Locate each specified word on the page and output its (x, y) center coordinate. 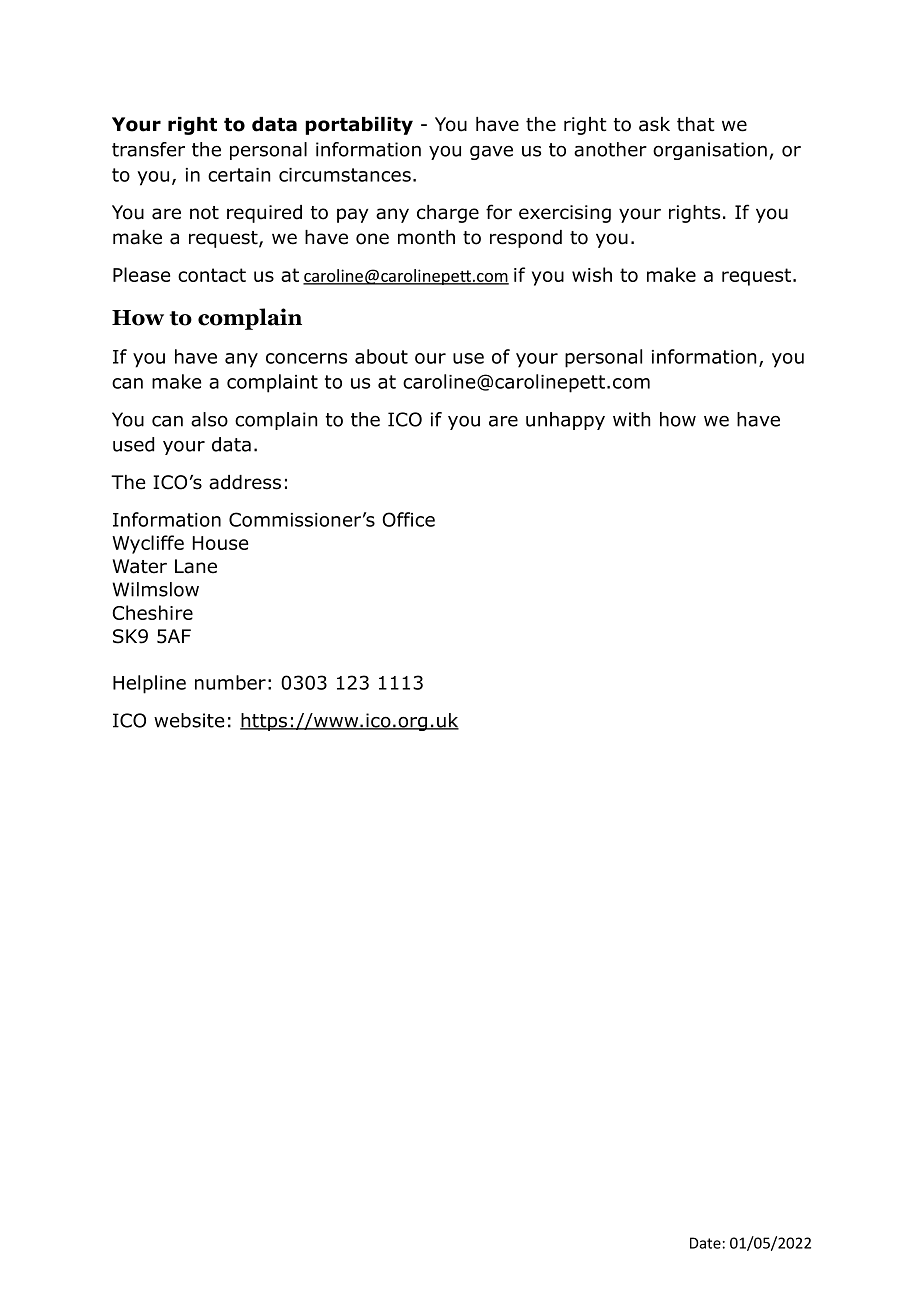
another (610, 149)
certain (239, 175)
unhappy (565, 421)
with (631, 419)
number (230, 682)
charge (448, 214)
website (189, 720)
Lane (196, 566)
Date (705, 1243)
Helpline (149, 684)
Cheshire (153, 612)
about (381, 356)
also (209, 419)
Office (408, 519)
